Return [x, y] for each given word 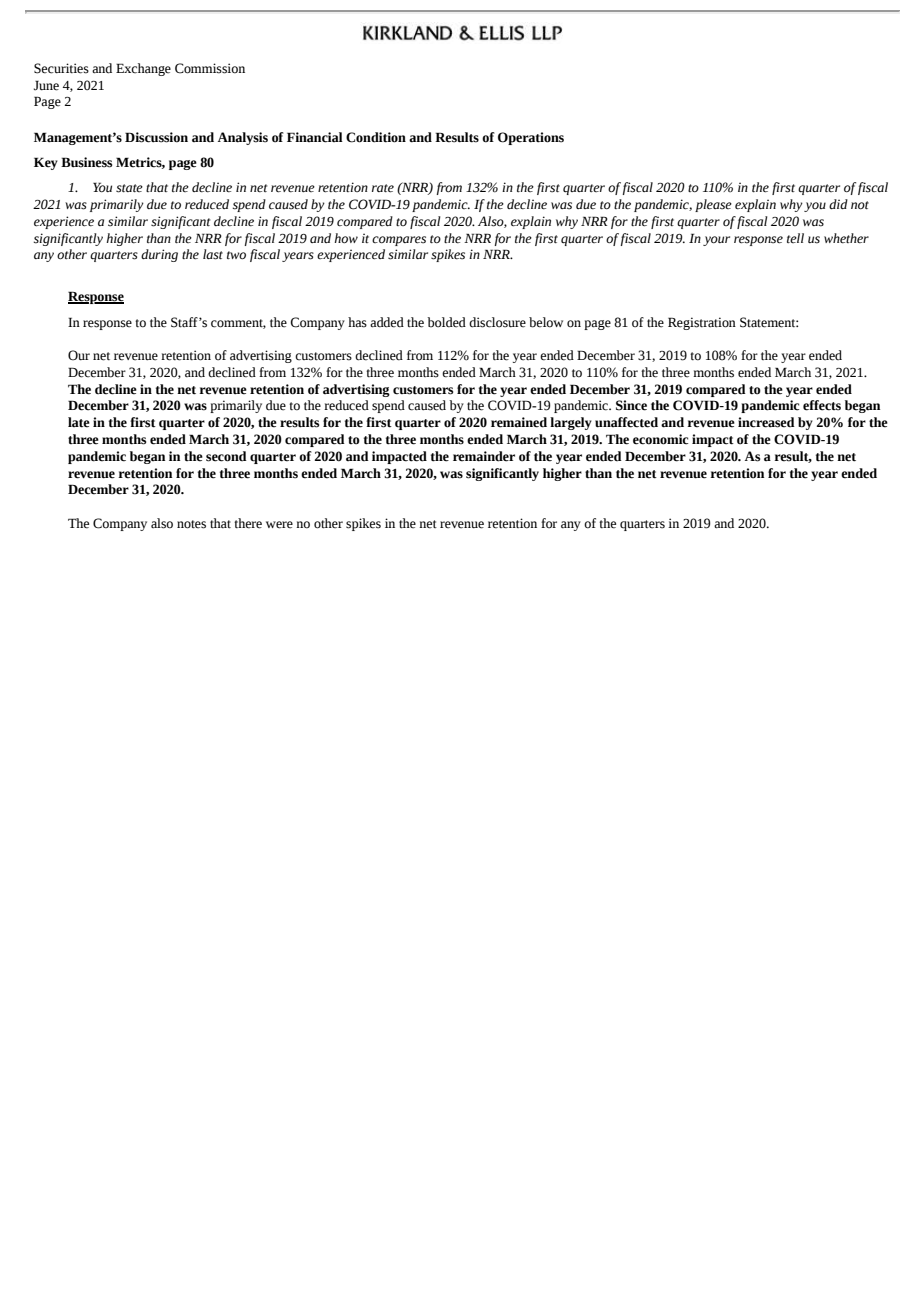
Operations [531, 138]
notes [191, 524]
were [279, 525]
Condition [376, 137]
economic [660, 439]
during [159, 255]
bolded [446, 322]
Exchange [143, 69]
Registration [702, 323]
